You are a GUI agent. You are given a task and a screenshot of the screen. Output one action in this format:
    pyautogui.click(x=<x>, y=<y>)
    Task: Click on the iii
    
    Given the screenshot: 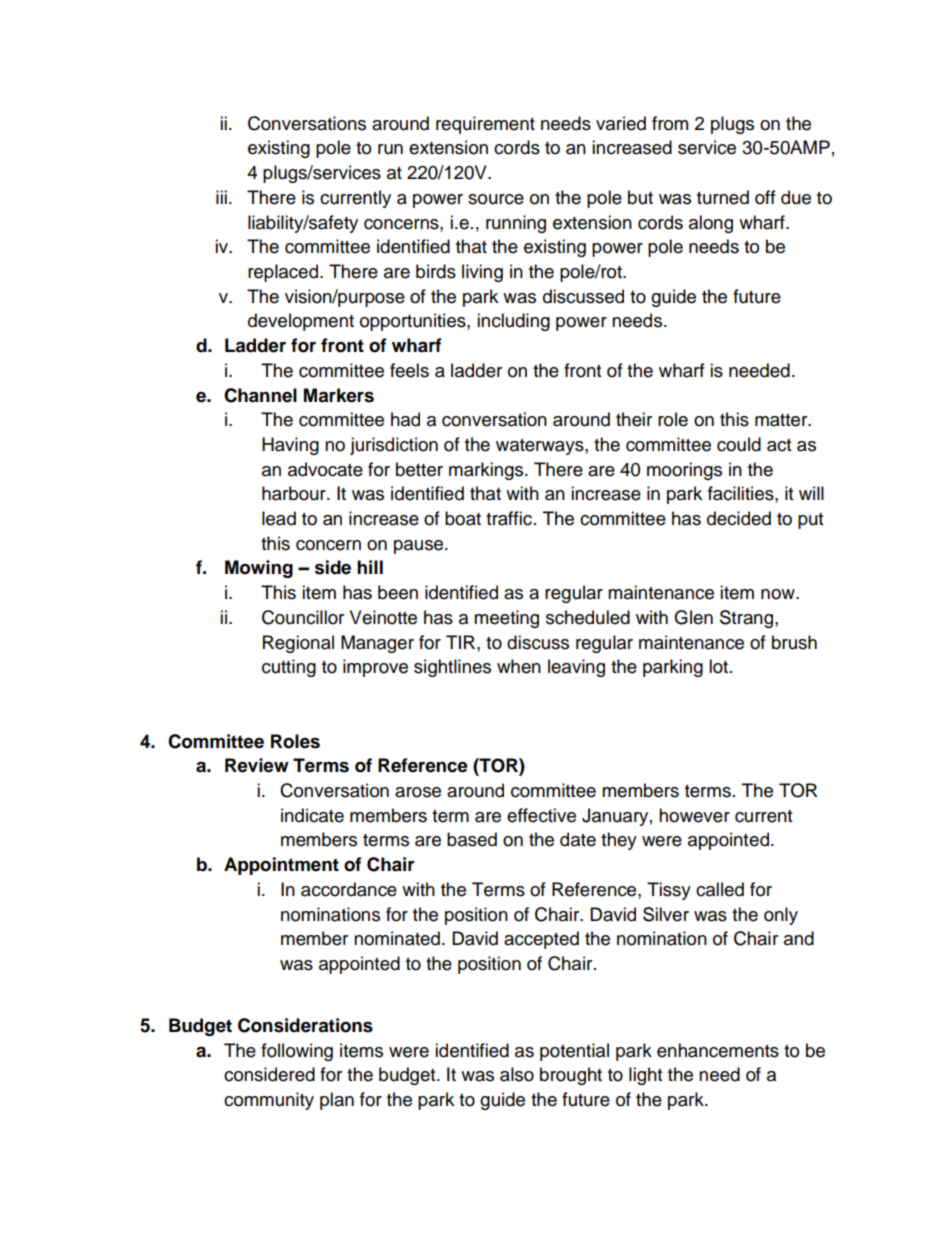 What is the action you would take?
    pyautogui.click(x=221, y=197)
